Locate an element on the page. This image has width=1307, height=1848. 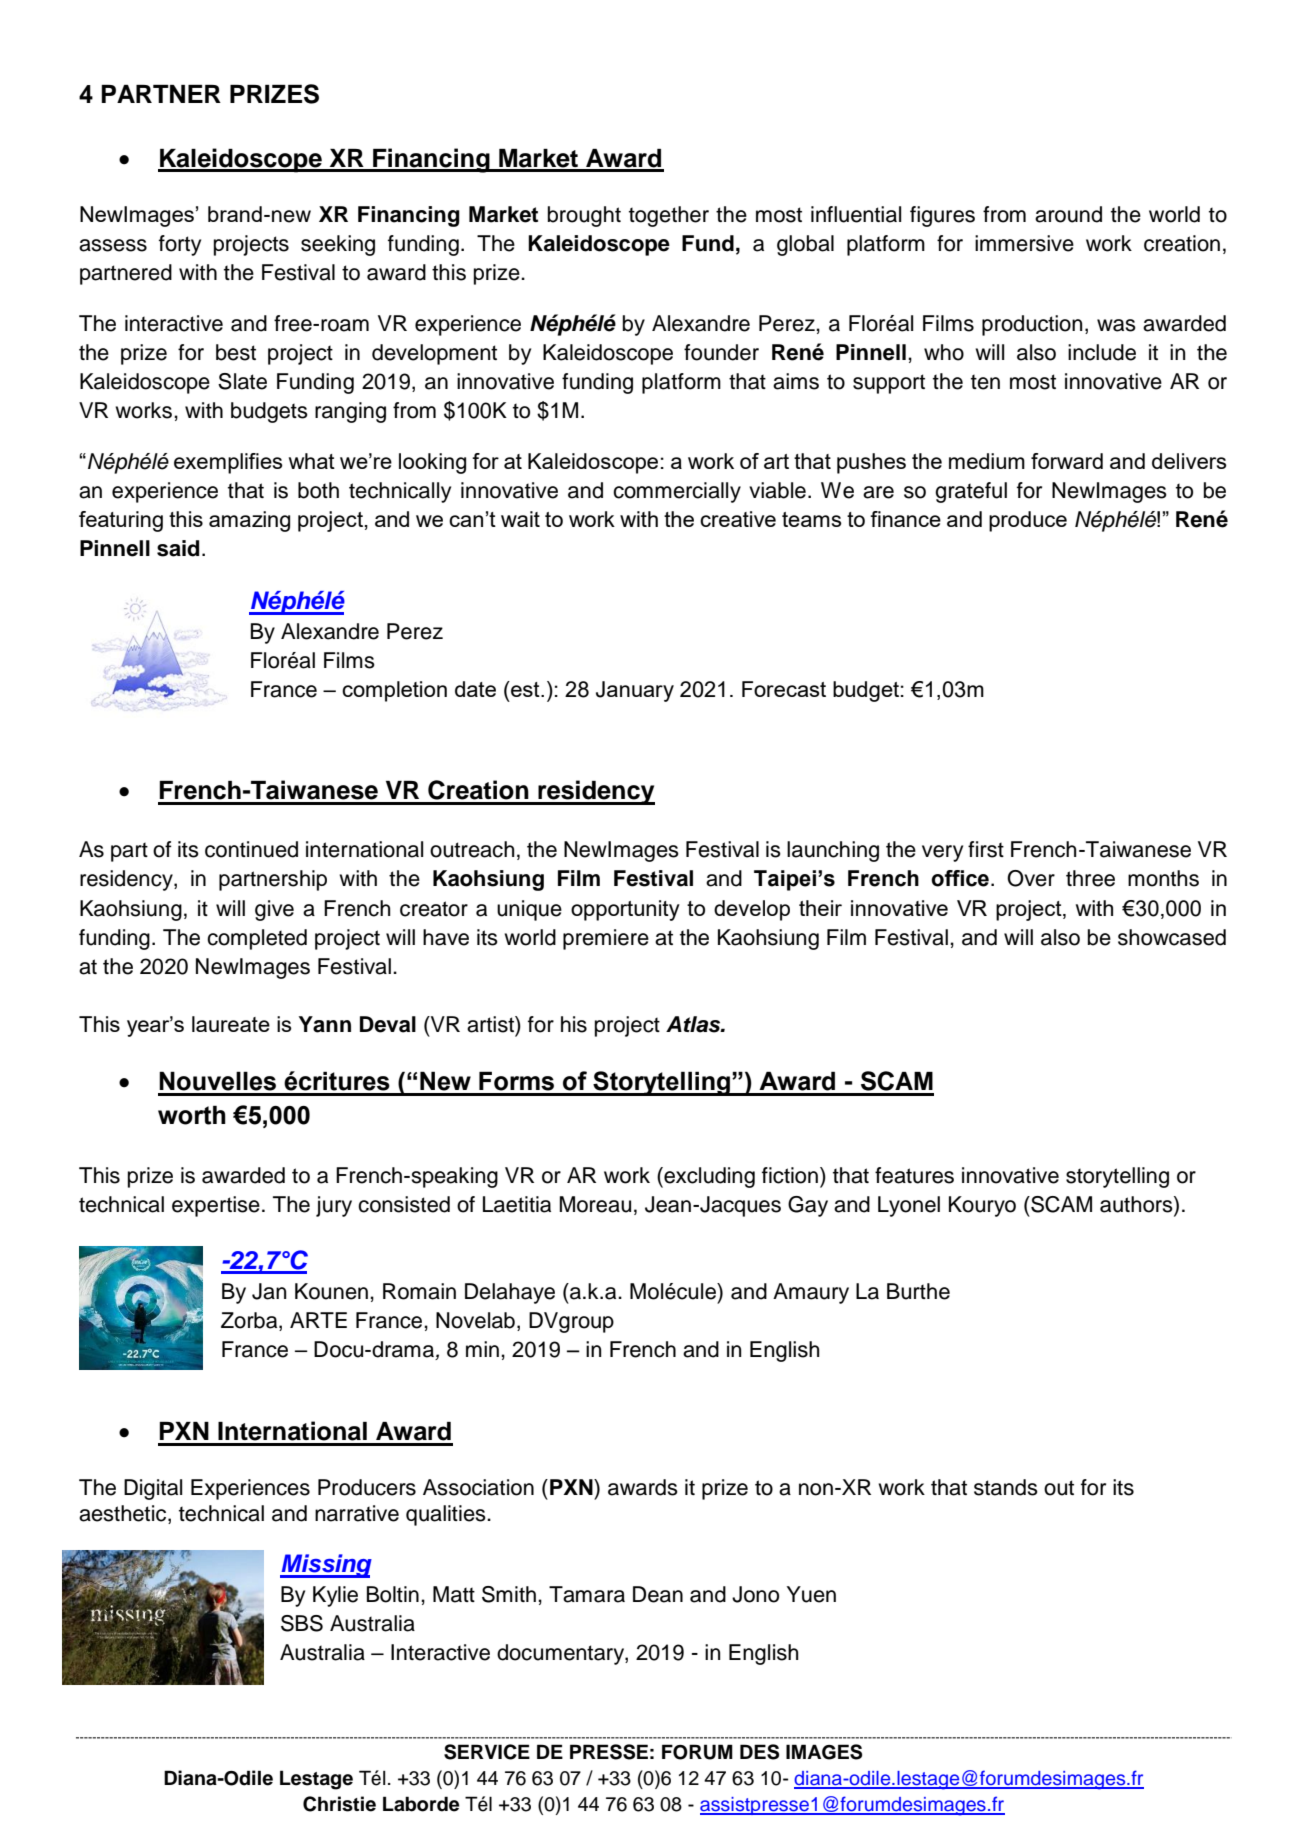
immersive is located at coordinates (1024, 243).
